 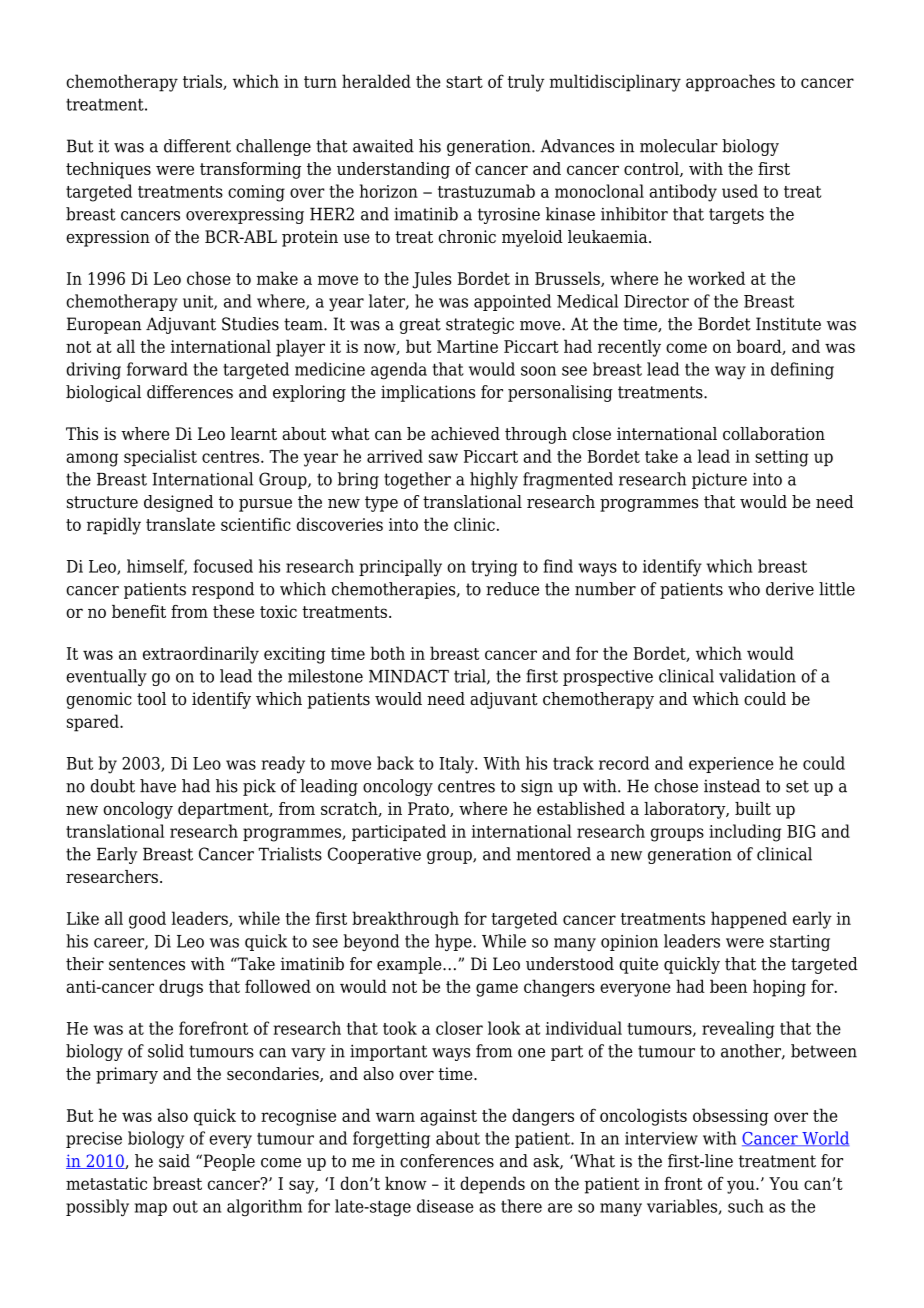 What do you see at coordinates (201, 655) in the image?
I see `extraordinarily` at bounding box center [201, 655].
